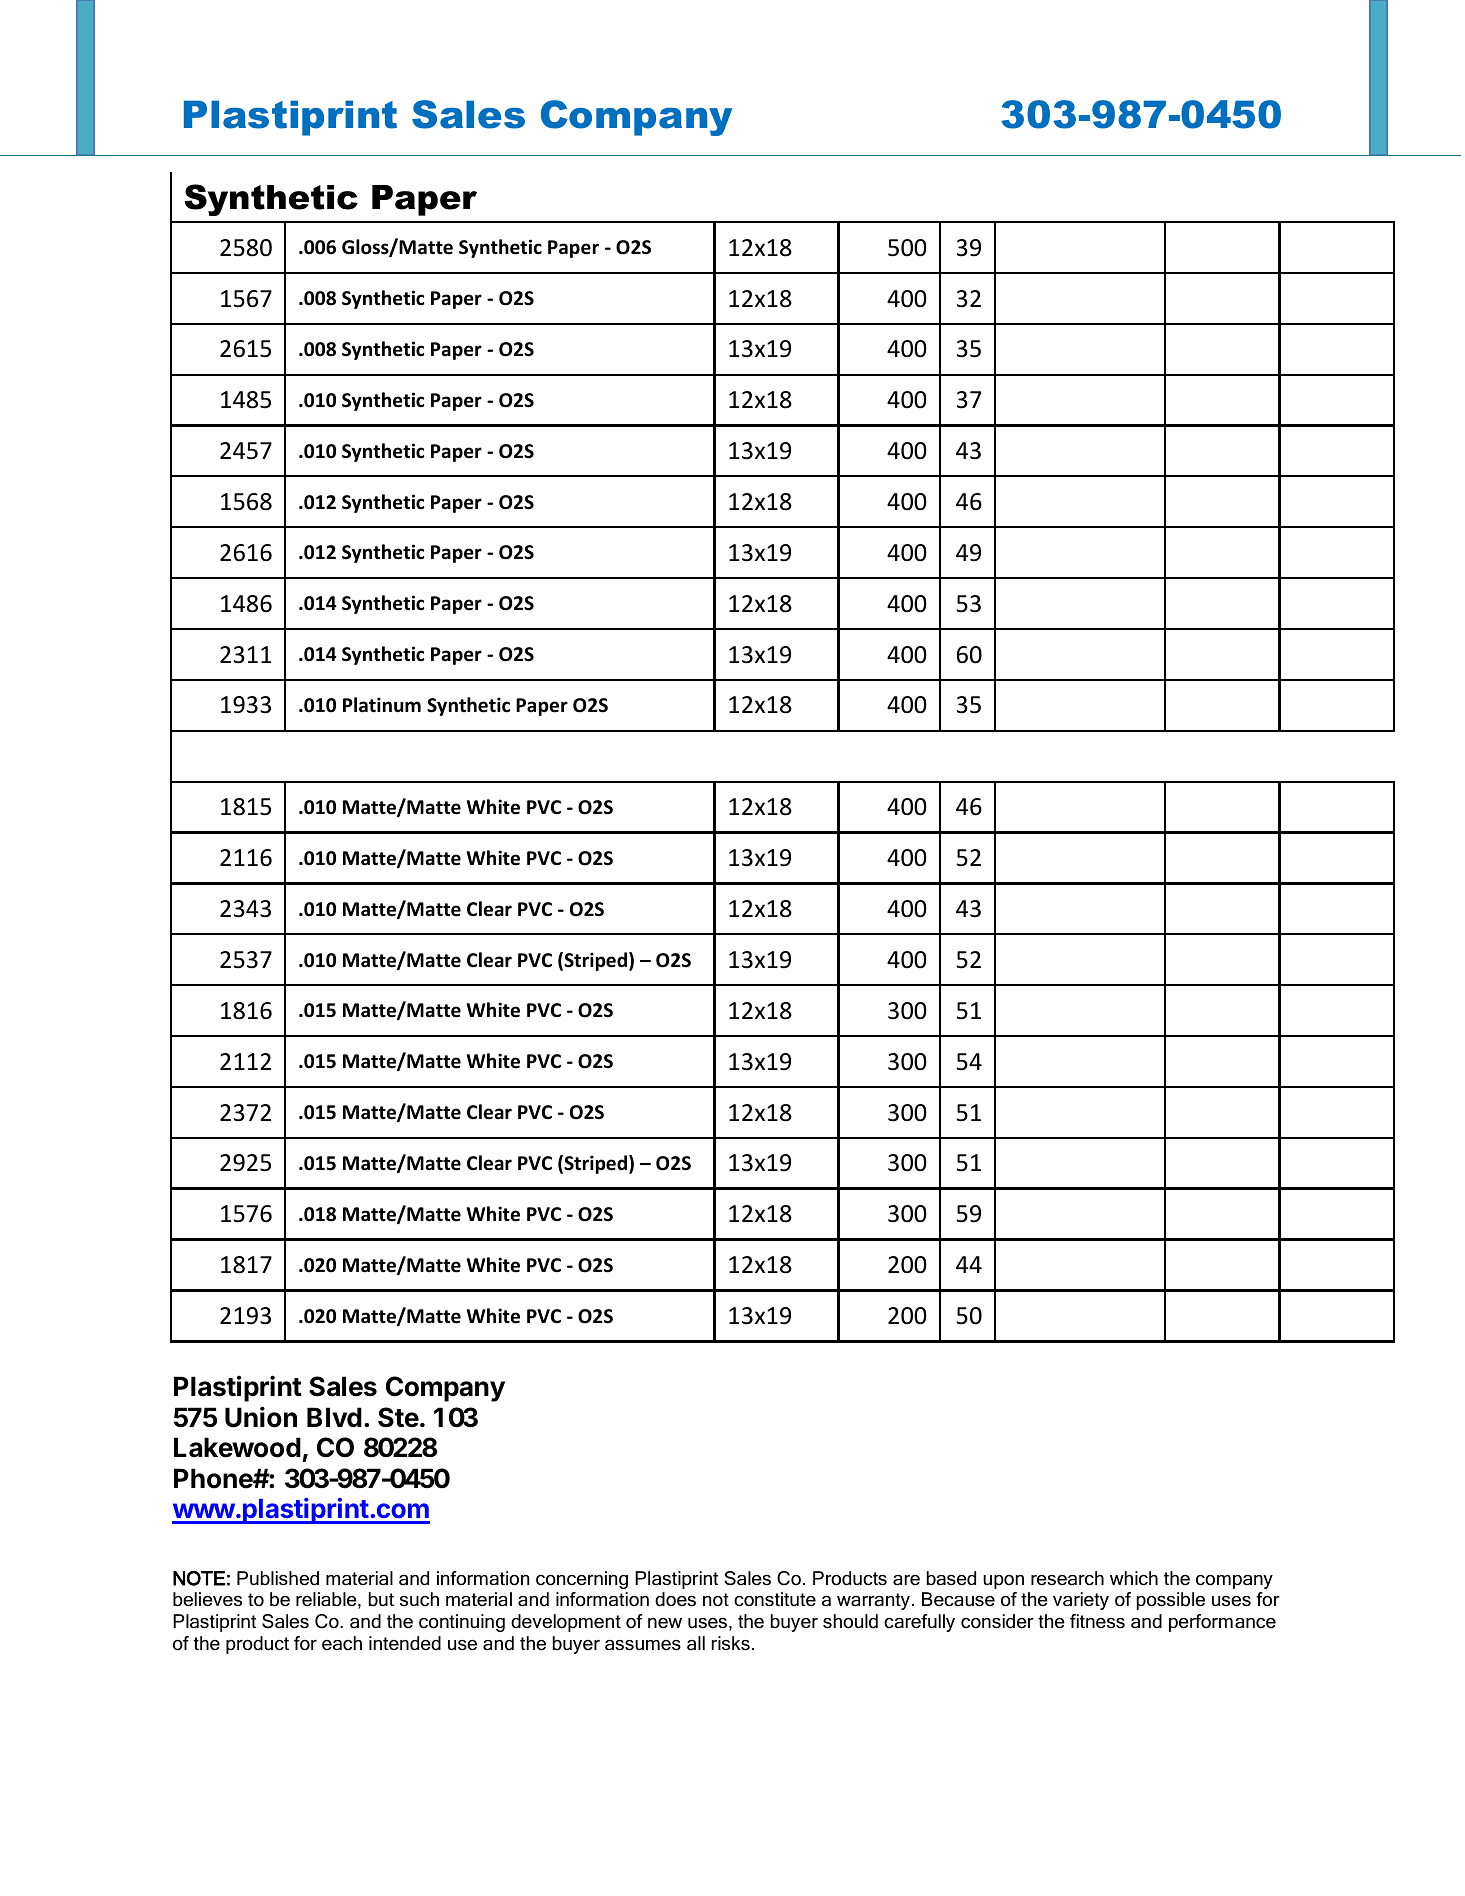  I want to click on each, so click(342, 1643).
